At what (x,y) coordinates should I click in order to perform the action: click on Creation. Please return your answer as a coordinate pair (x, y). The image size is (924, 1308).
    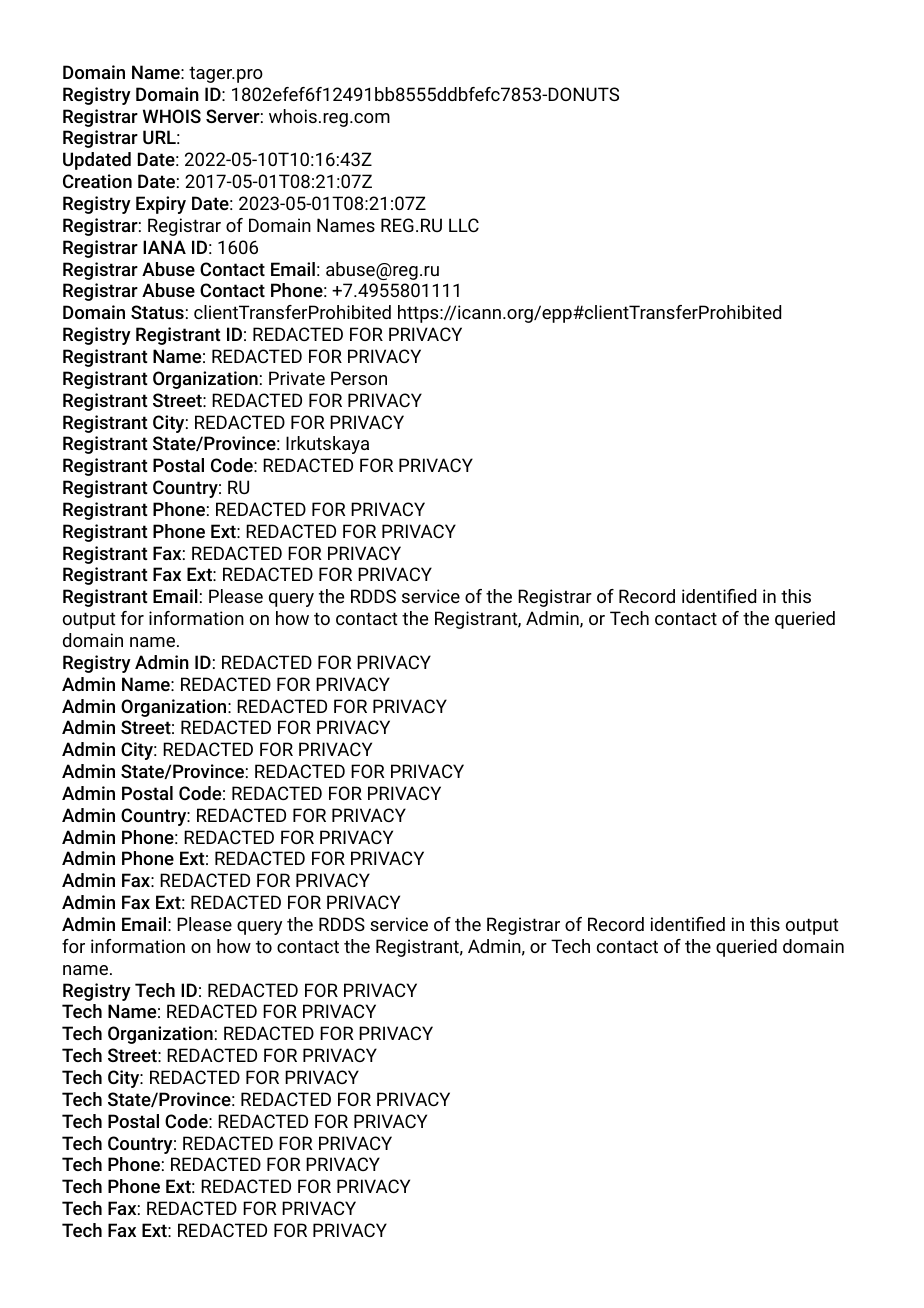
    Looking at the image, I should click on (97, 181).
